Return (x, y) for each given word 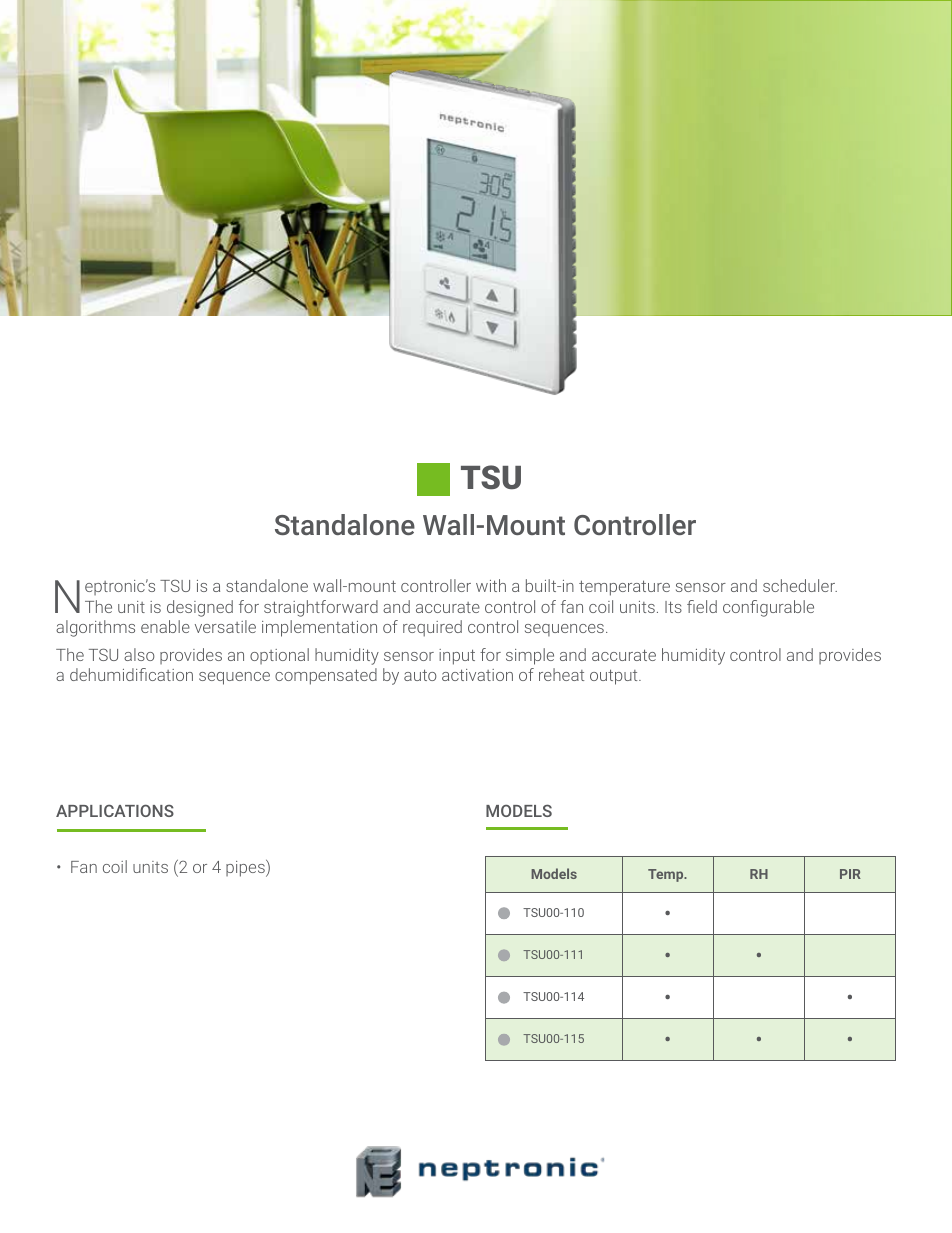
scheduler (800, 585)
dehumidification (131, 674)
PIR (850, 874)
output (615, 677)
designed (200, 608)
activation (477, 675)
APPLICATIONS (115, 810)
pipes (246, 868)
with (491, 585)
